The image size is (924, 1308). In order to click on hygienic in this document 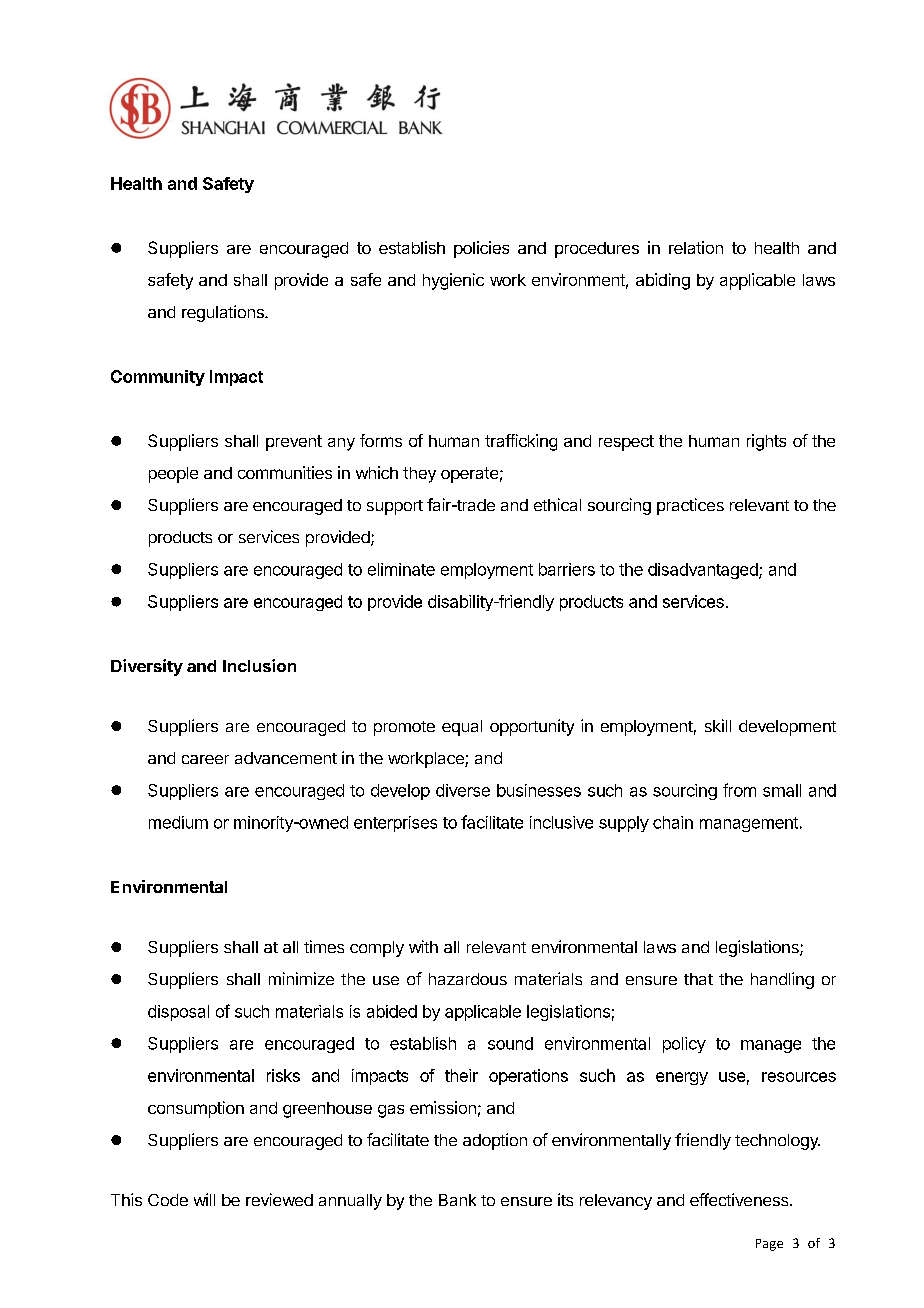, I will do `click(453, 281)`.
